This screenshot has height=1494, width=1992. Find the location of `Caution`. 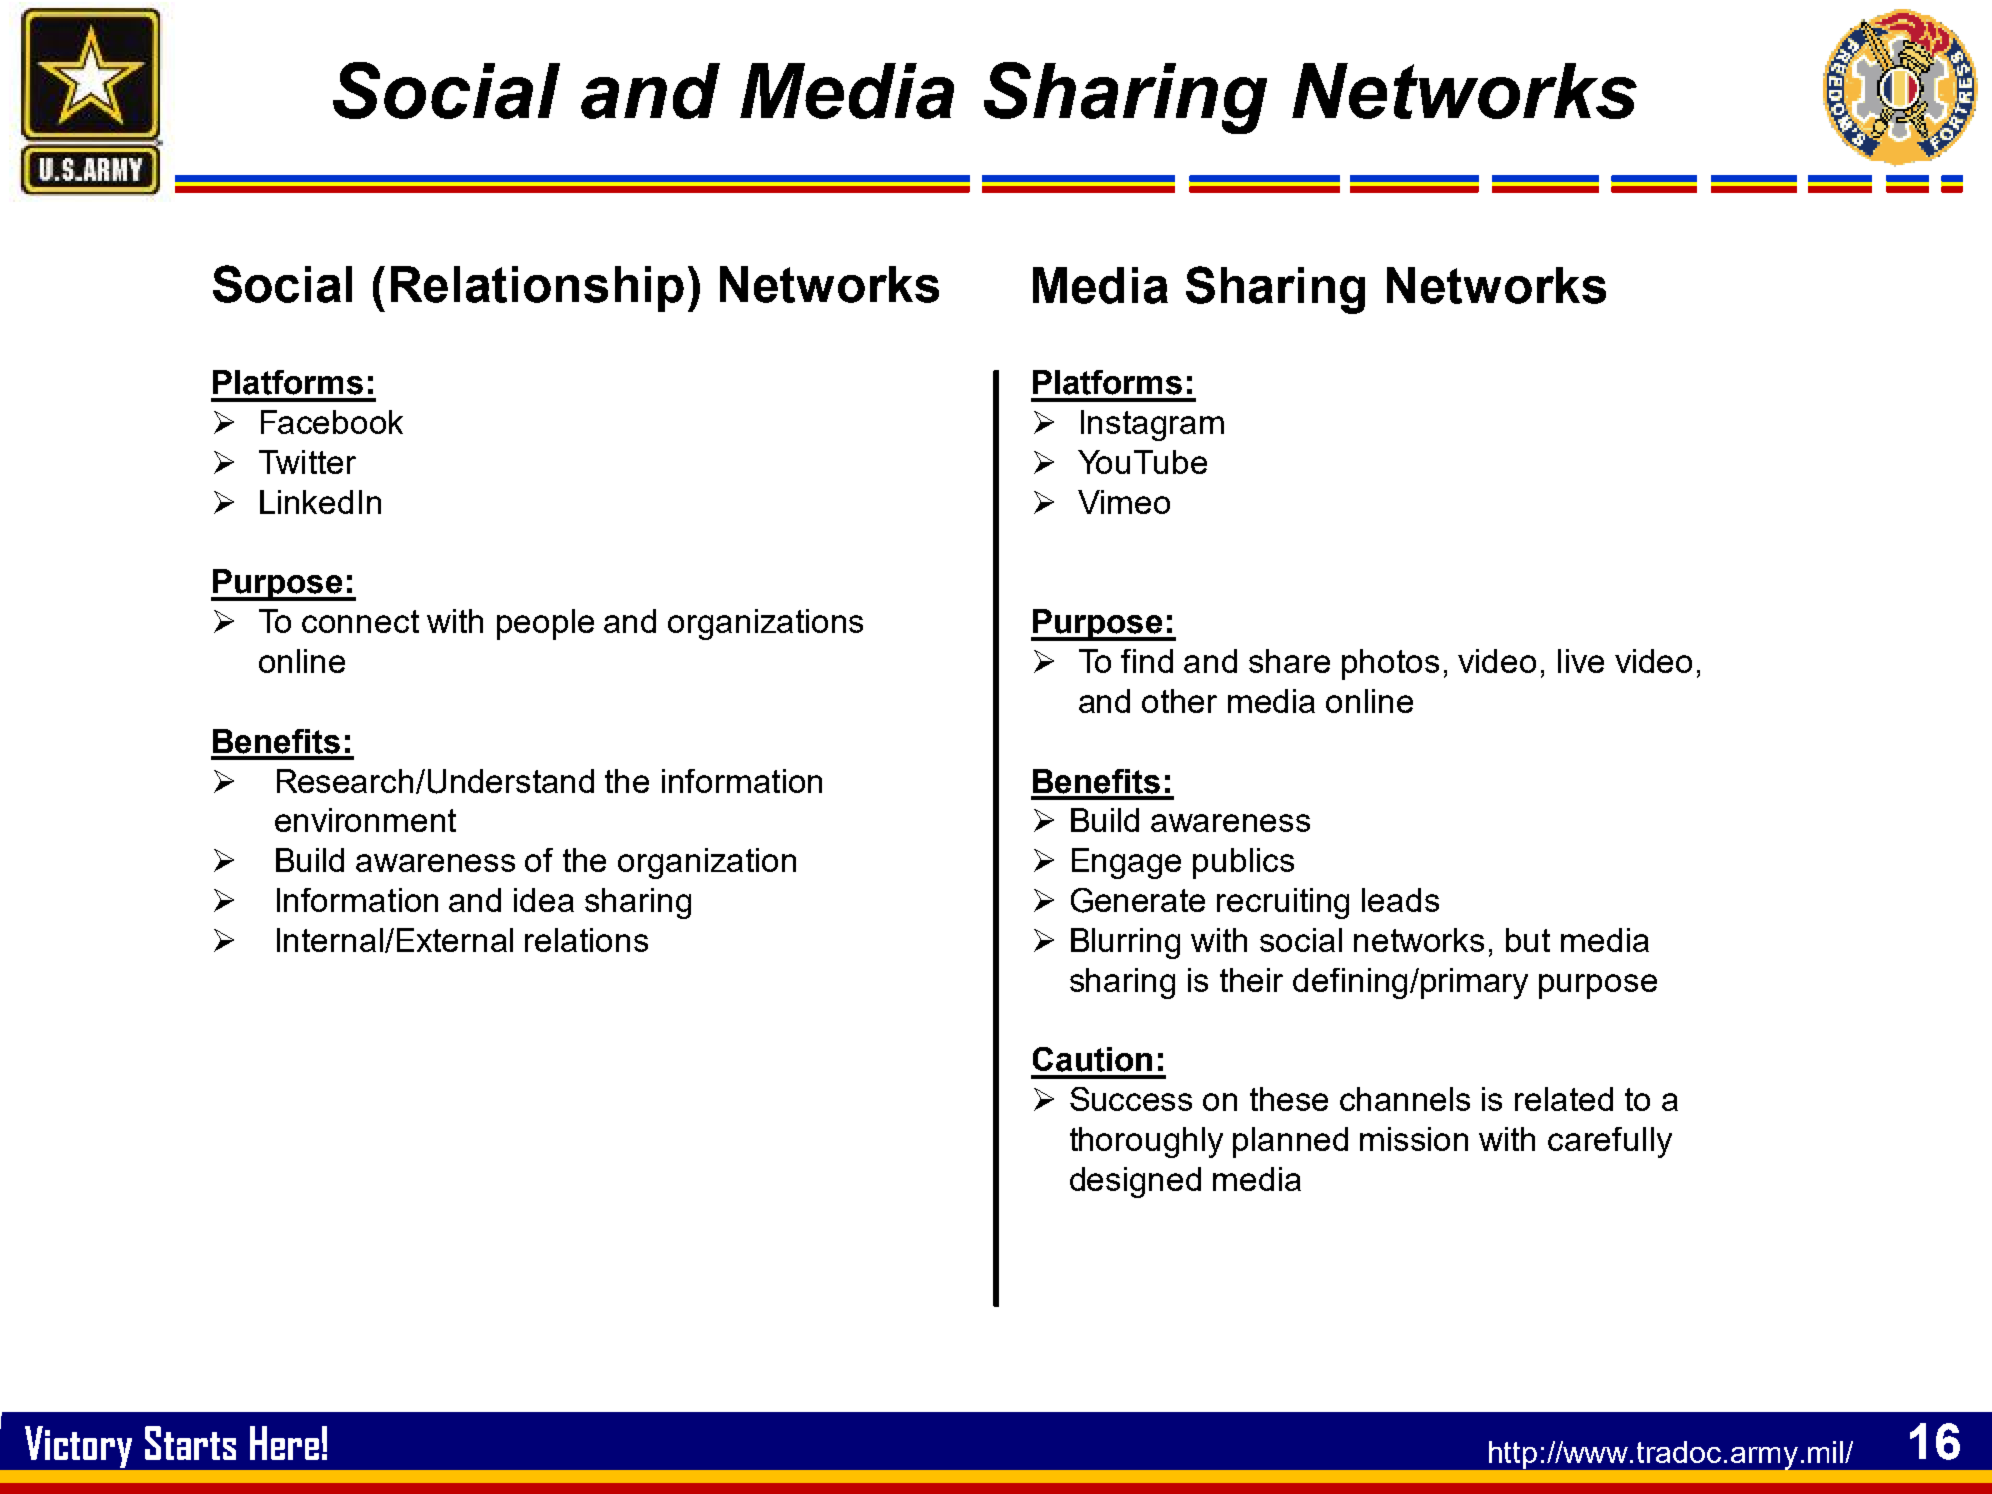

Caution is located at coordinates (1092, 1059).
